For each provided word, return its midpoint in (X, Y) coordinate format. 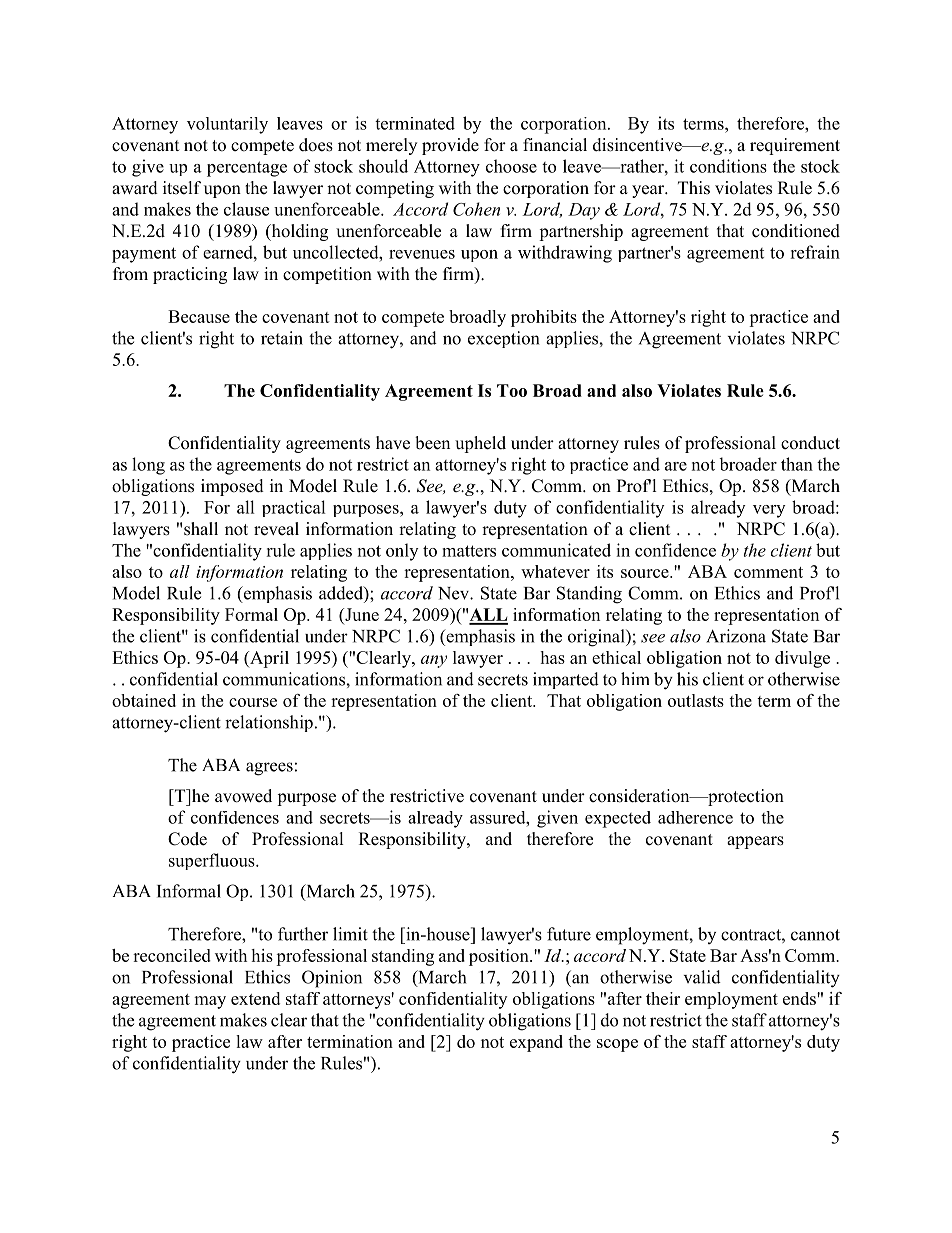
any (434, 661)
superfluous (213, 861)
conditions (728, 166)
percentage (247, 169)
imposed (232, 487)
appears (755, 842)
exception (503, 339)
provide (450, 146)
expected (618, 819)
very (769, 511)
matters (469, 551)
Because (199, 316)
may (210, 1002)
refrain (815, 252)
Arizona (736, 636)
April (268, 659)
